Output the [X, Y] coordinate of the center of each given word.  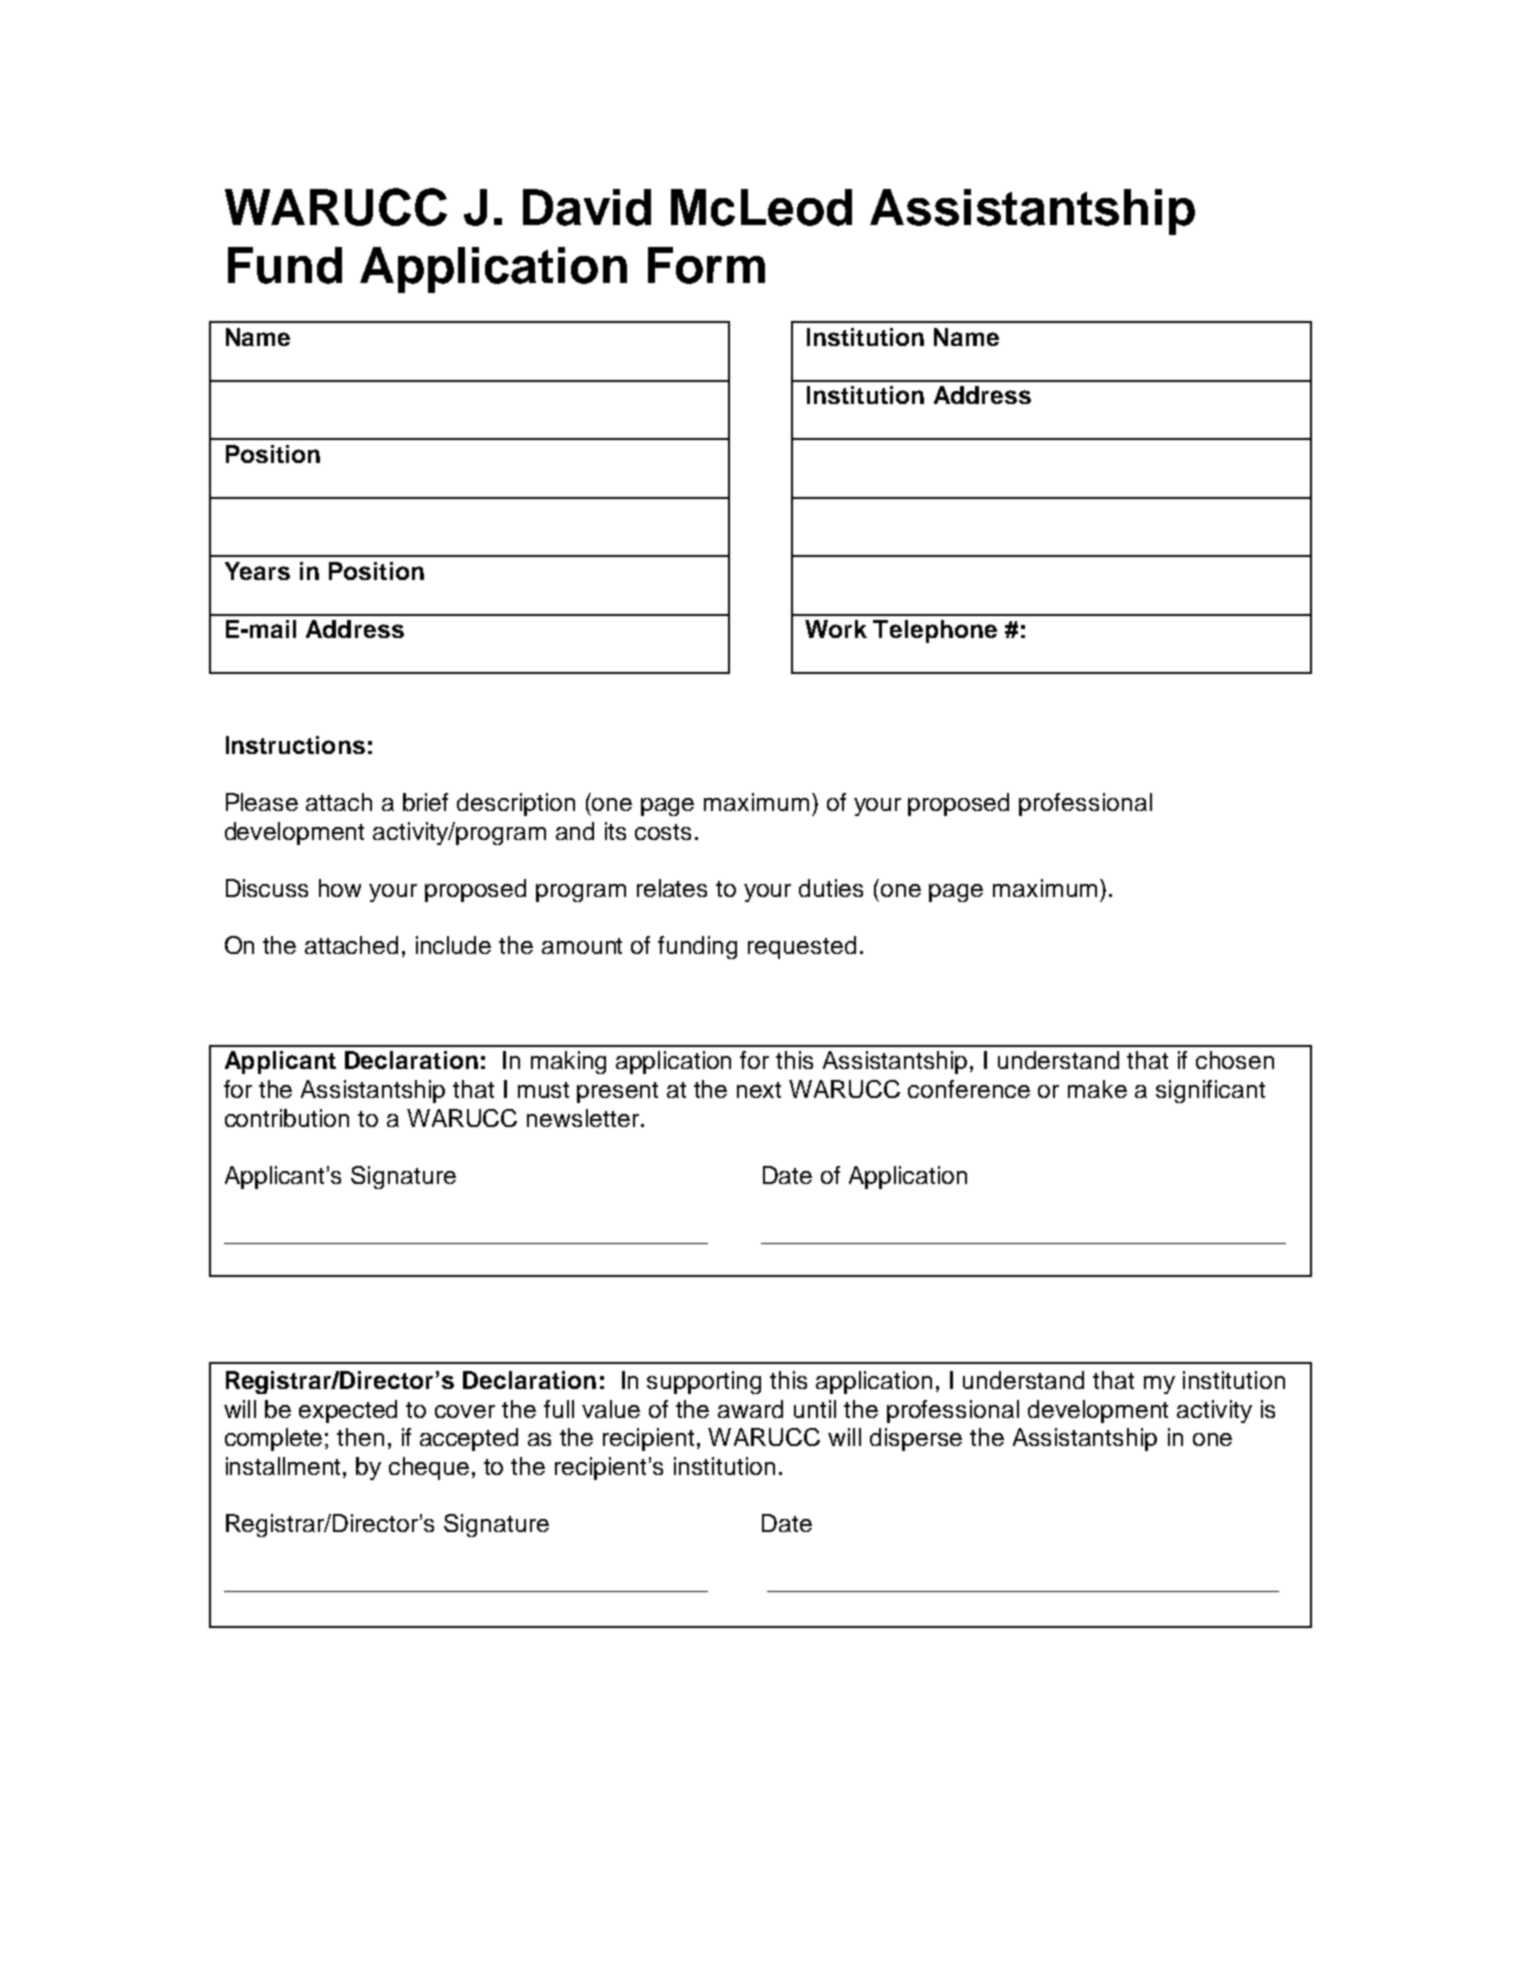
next [759, 1090]
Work [836, 629]
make [1097, 1089]
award [750, 1409]
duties [831, 888]
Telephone [935, 631]
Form [706, 265]
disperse [916, 1439]
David [587, 207]
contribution [287, 1118]
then [360, 1437]
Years [257, 571]
